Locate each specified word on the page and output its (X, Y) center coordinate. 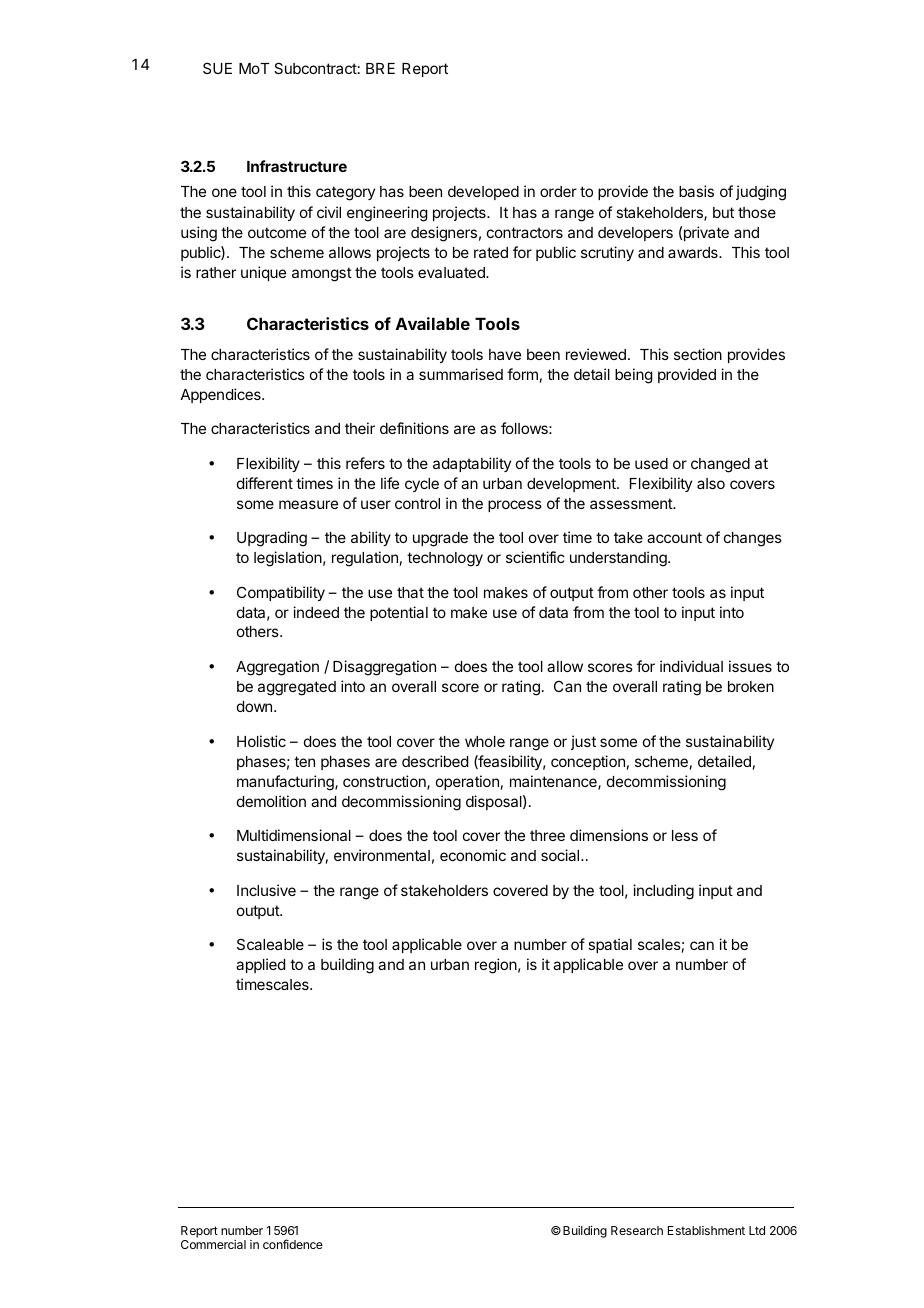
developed (483, 193)
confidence (293, 1244)
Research (637, 1230)
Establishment (706, 1230)
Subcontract (315, 68)
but (723, 212)
